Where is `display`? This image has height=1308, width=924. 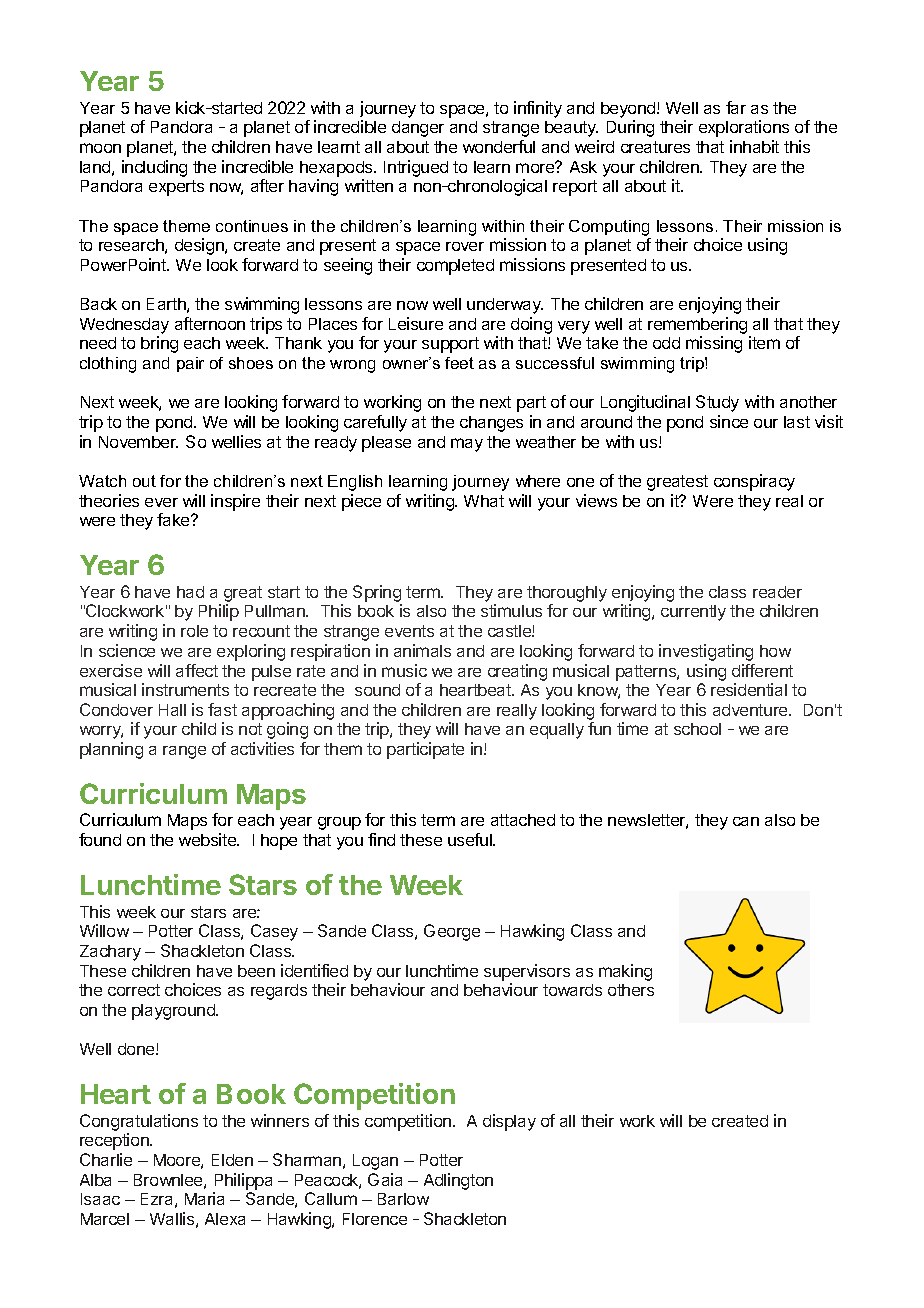 display is located at coordinates (509, 1122).
